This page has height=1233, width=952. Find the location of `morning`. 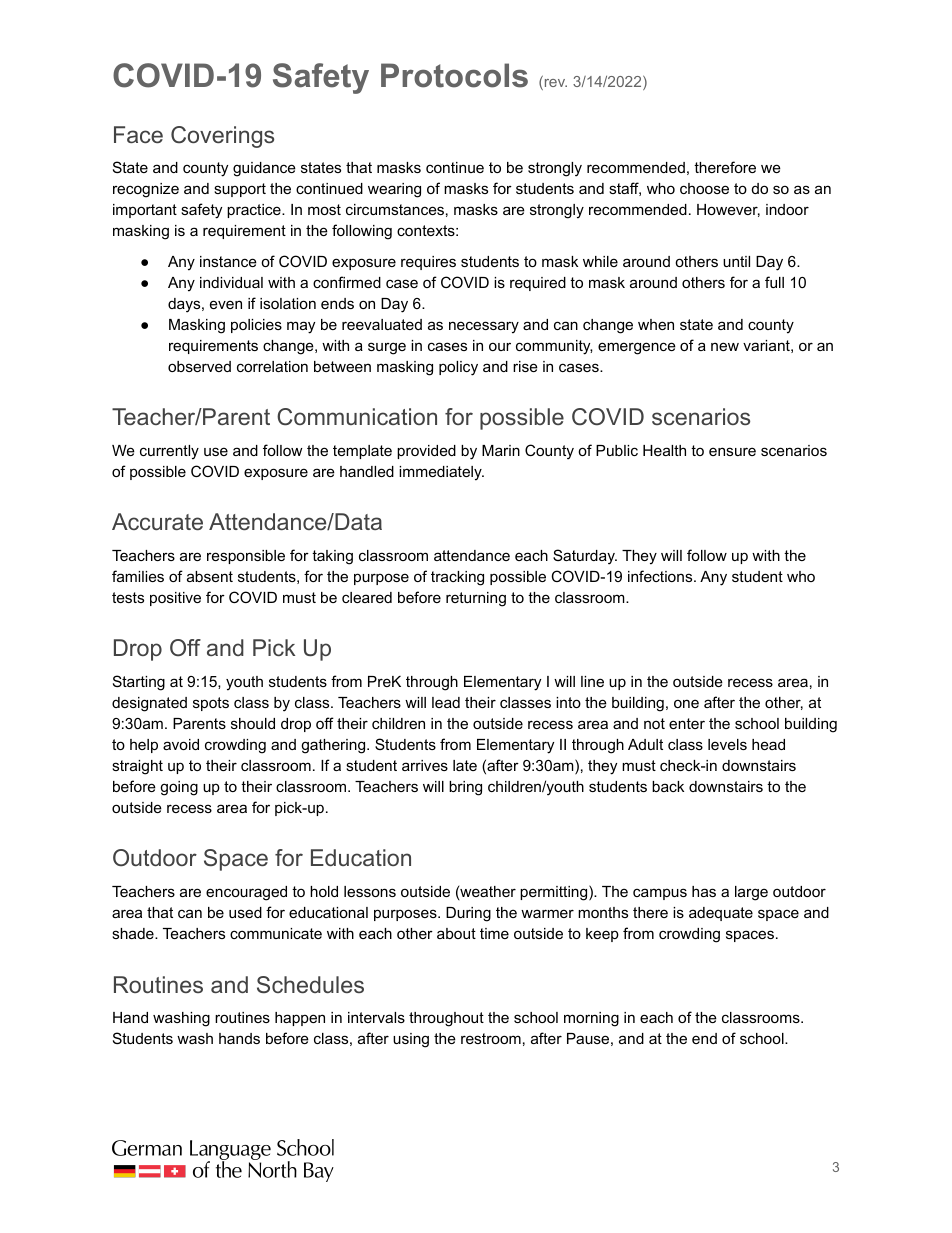

morning is located at coordinates (591, 1019).
